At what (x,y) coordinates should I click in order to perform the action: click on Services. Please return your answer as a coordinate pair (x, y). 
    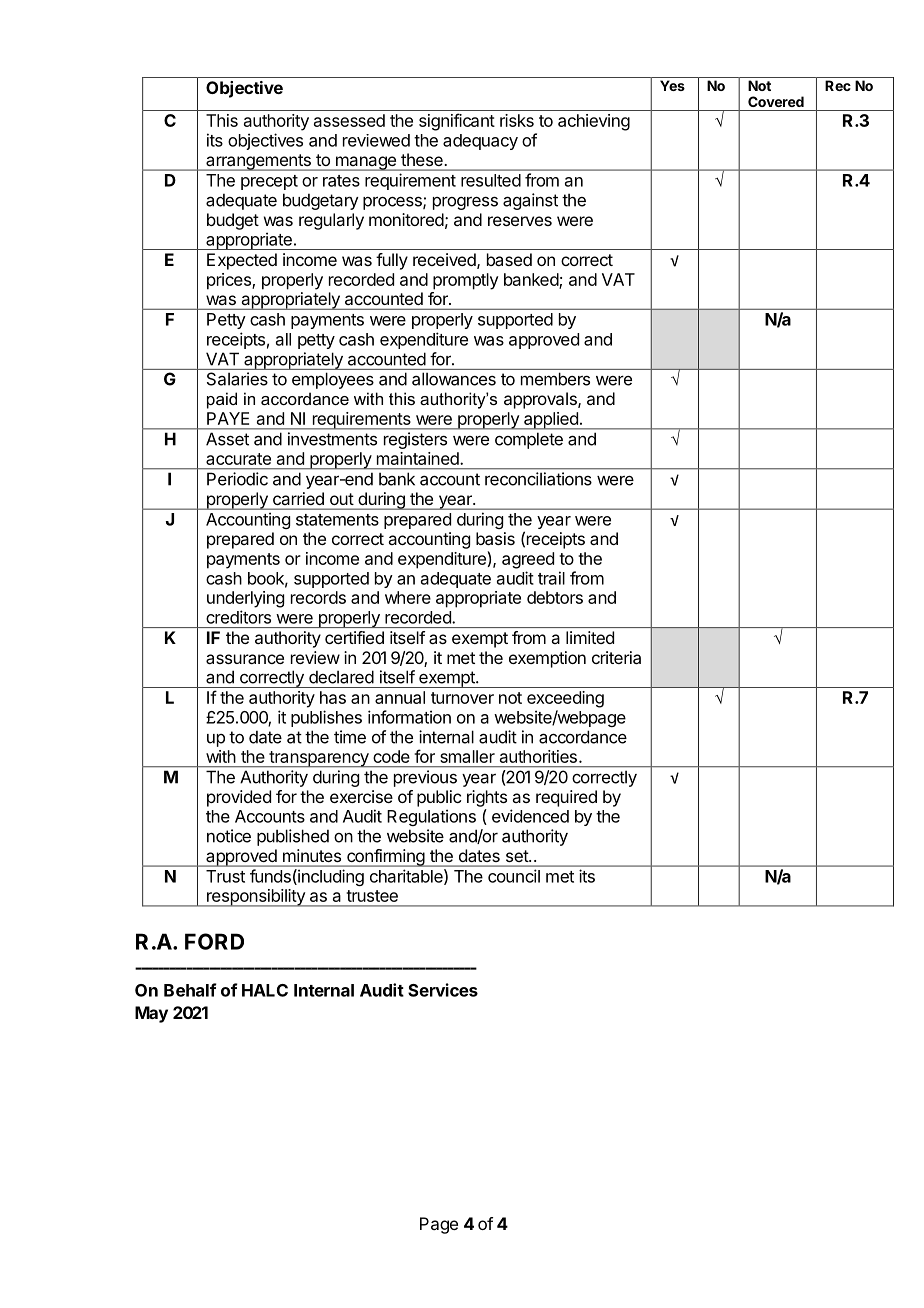
    Looking at the image, I should click on (443, 990).
